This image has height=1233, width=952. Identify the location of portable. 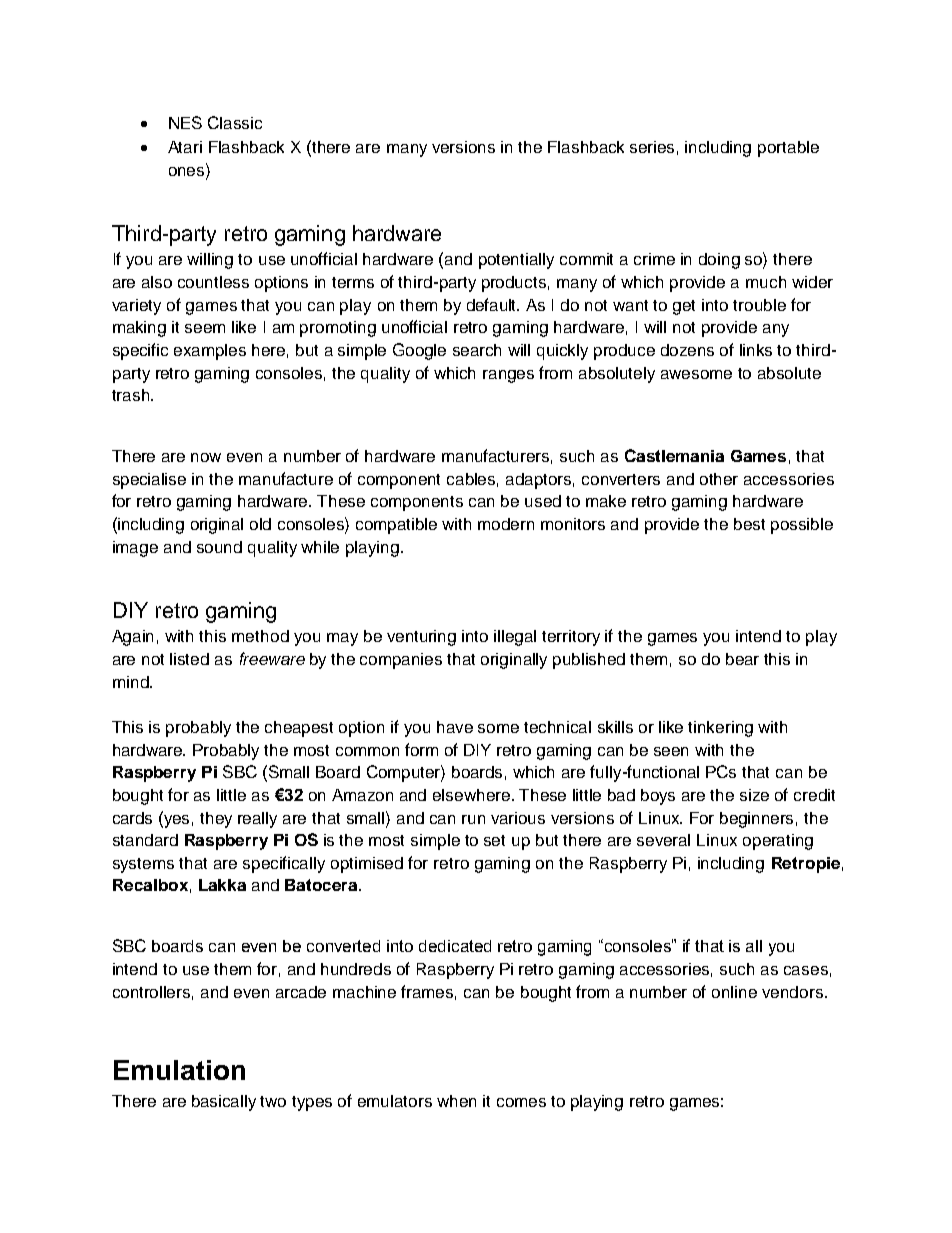
(788, 149).
